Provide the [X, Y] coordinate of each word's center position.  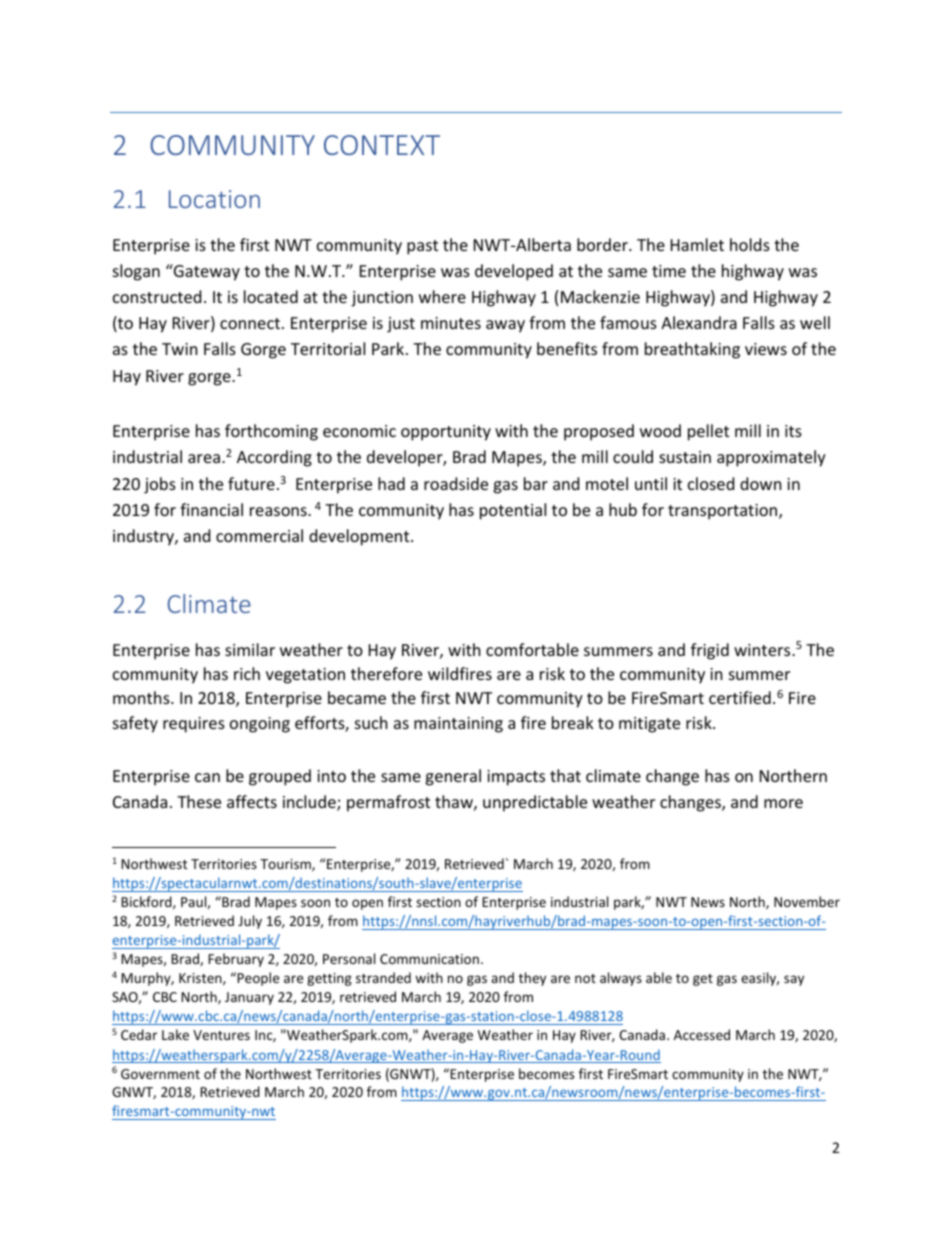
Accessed [702, 1034]
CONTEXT [382, 145]
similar [250, 649]
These [199, 801]
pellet [708, 432]
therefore [386, 673]
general [453, 777]
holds [750, 244]
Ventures [221, 1035]
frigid [710, 651]
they [532, 979]
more [783, 803]
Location [214, 199]
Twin [180, 349]
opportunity [446, 433]
